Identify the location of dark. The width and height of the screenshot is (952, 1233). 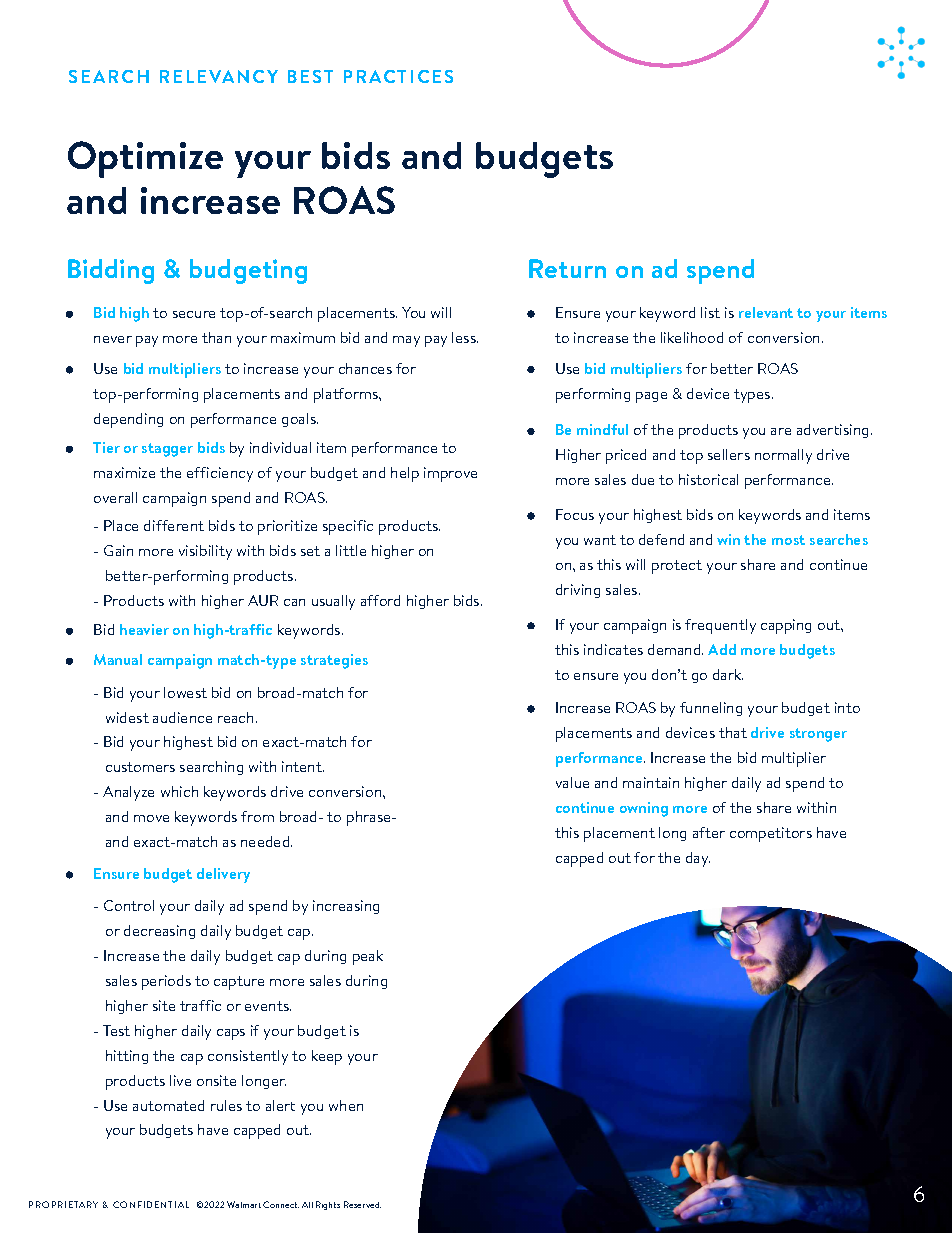
(728, 674).
